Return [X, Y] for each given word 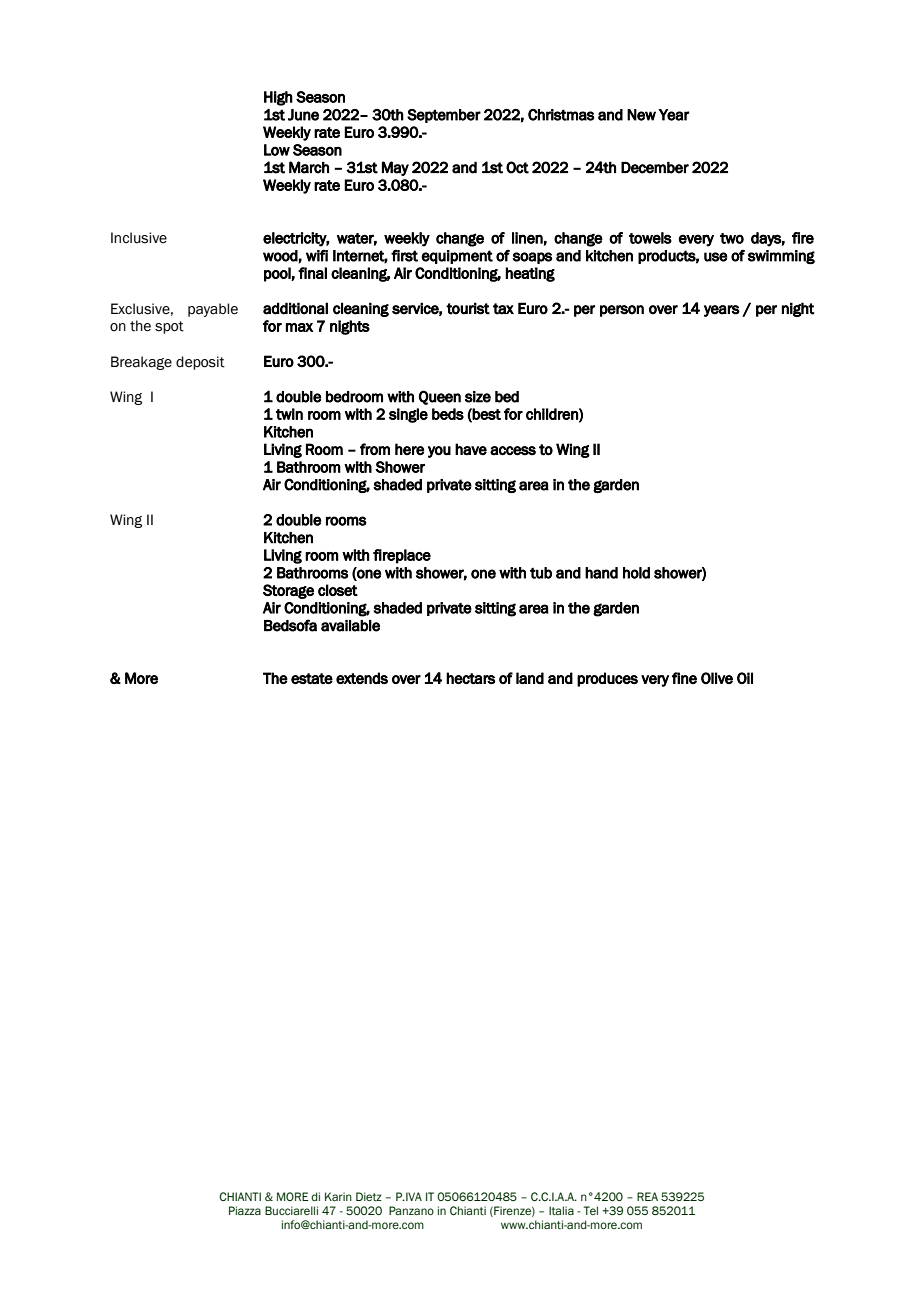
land [530, 678]
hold [636, 573]
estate [312, 678]
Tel [591, 1210]
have [471, 449]
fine [684, 678]
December [655, 168]
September [444, 116]
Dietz [369, 1196]
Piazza [245, 1210]
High [278, 98]
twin [289, 414]
